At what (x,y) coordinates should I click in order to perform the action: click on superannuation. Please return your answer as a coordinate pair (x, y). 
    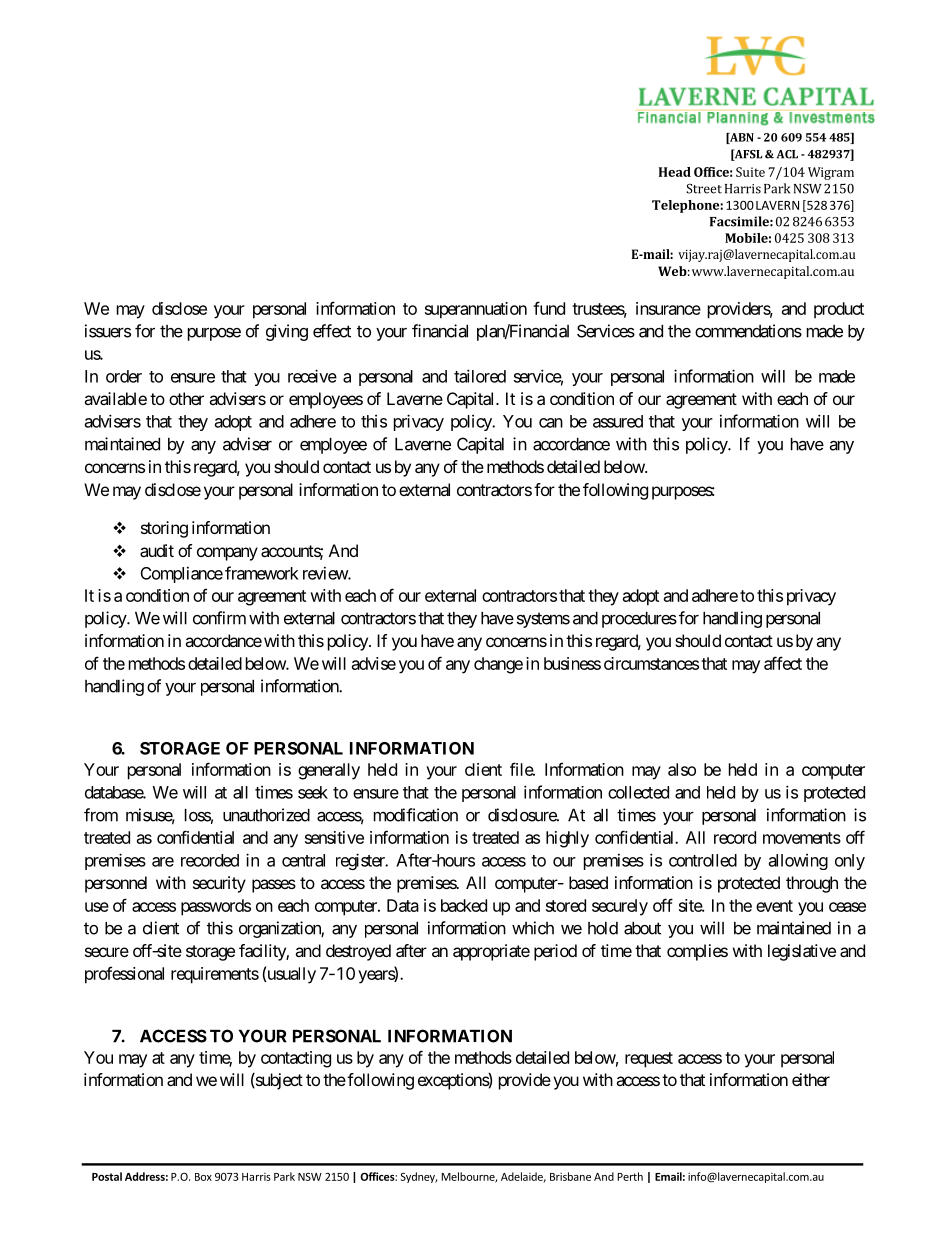
    Looking at the image, I should click on (476, 310).
